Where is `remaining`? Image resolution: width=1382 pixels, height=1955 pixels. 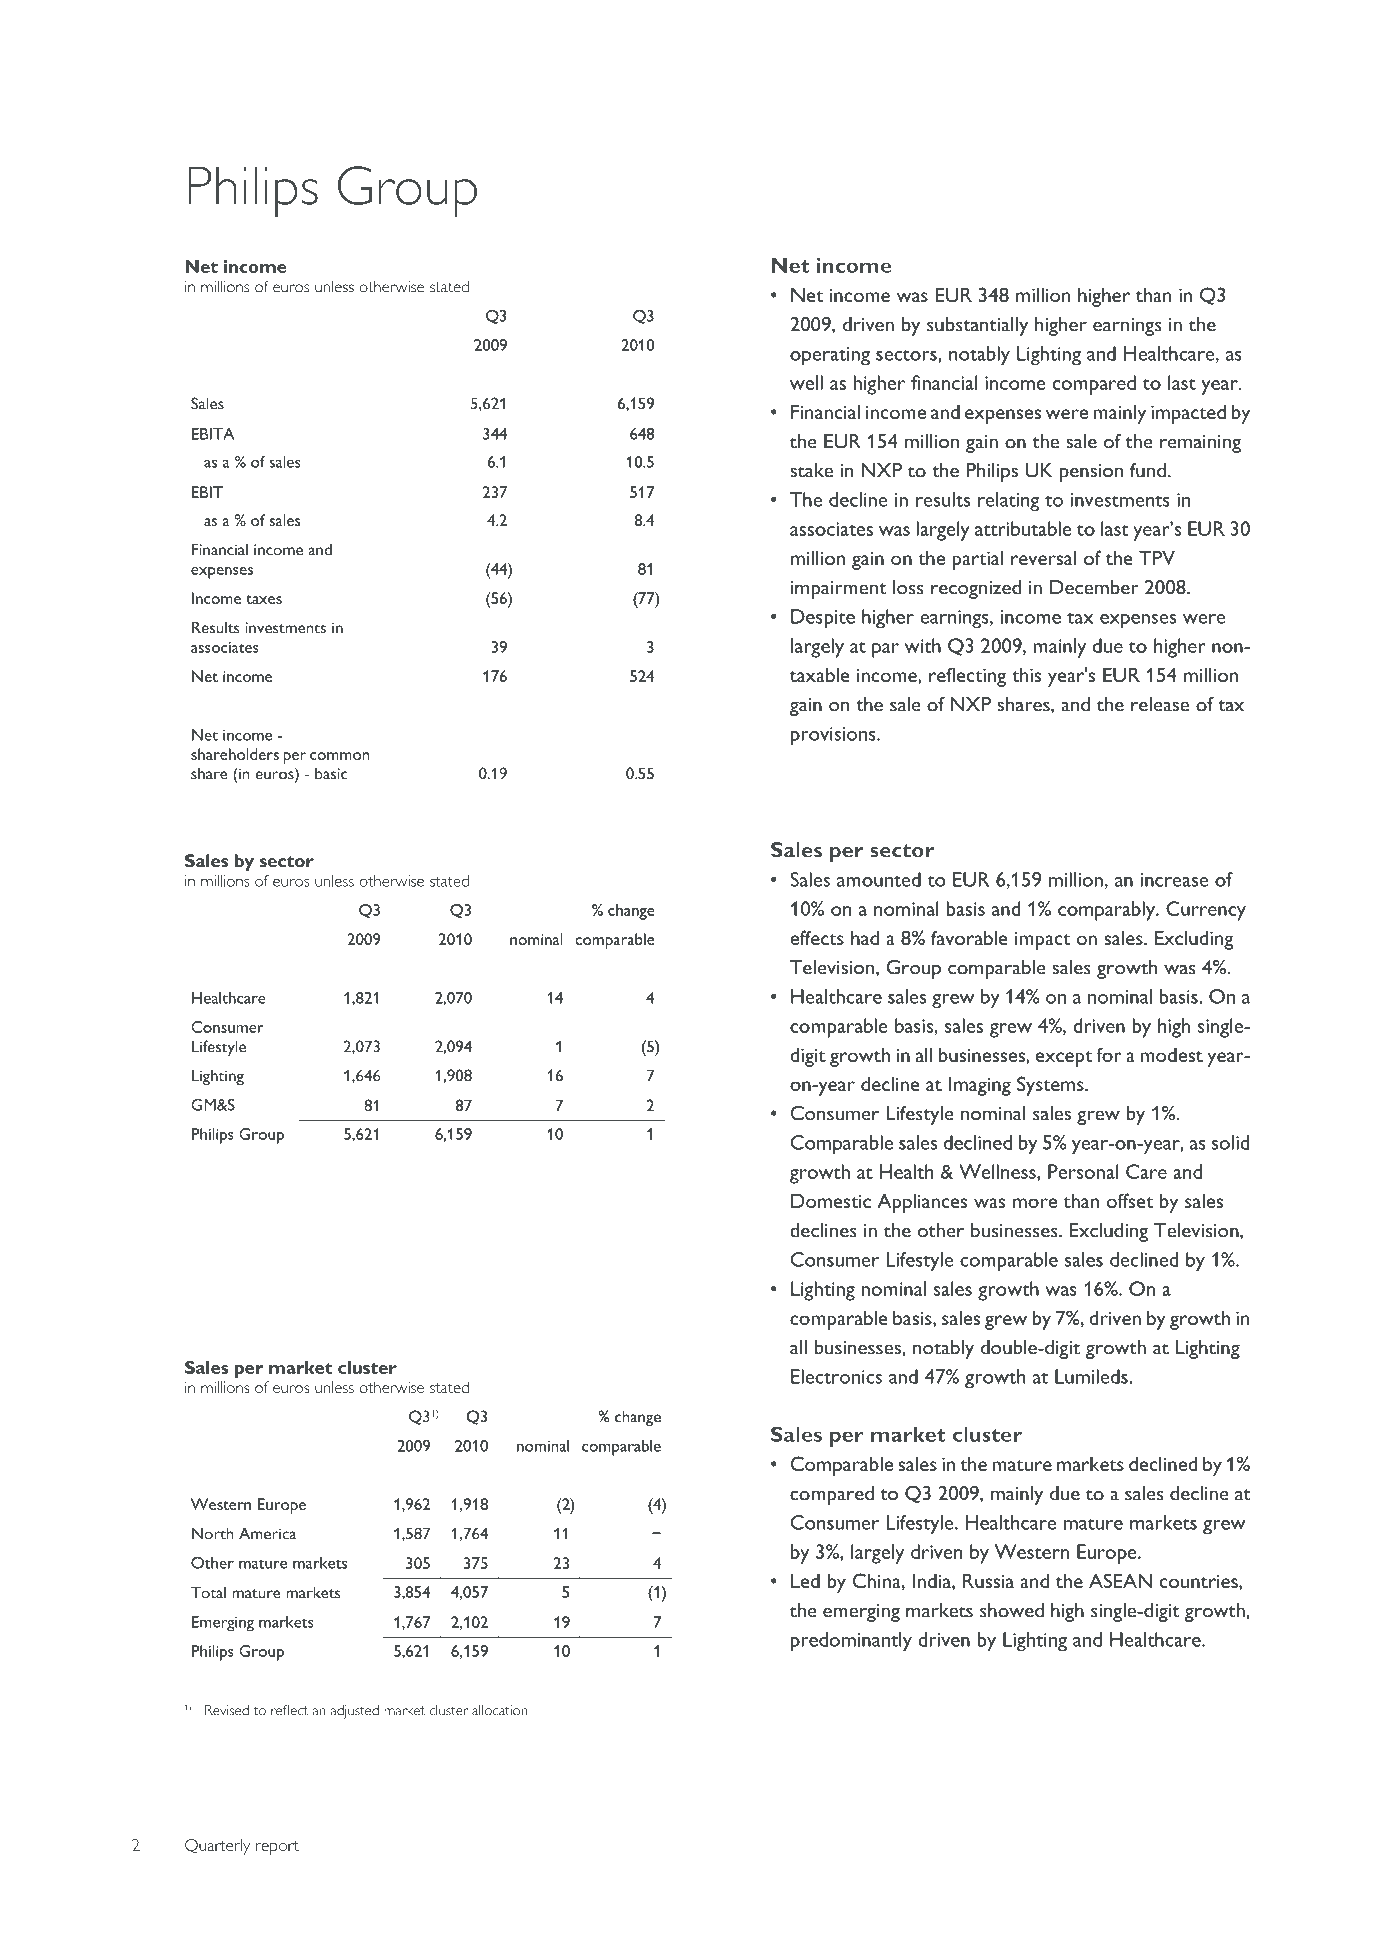
remaining is located at coordinates (1200, 444).
